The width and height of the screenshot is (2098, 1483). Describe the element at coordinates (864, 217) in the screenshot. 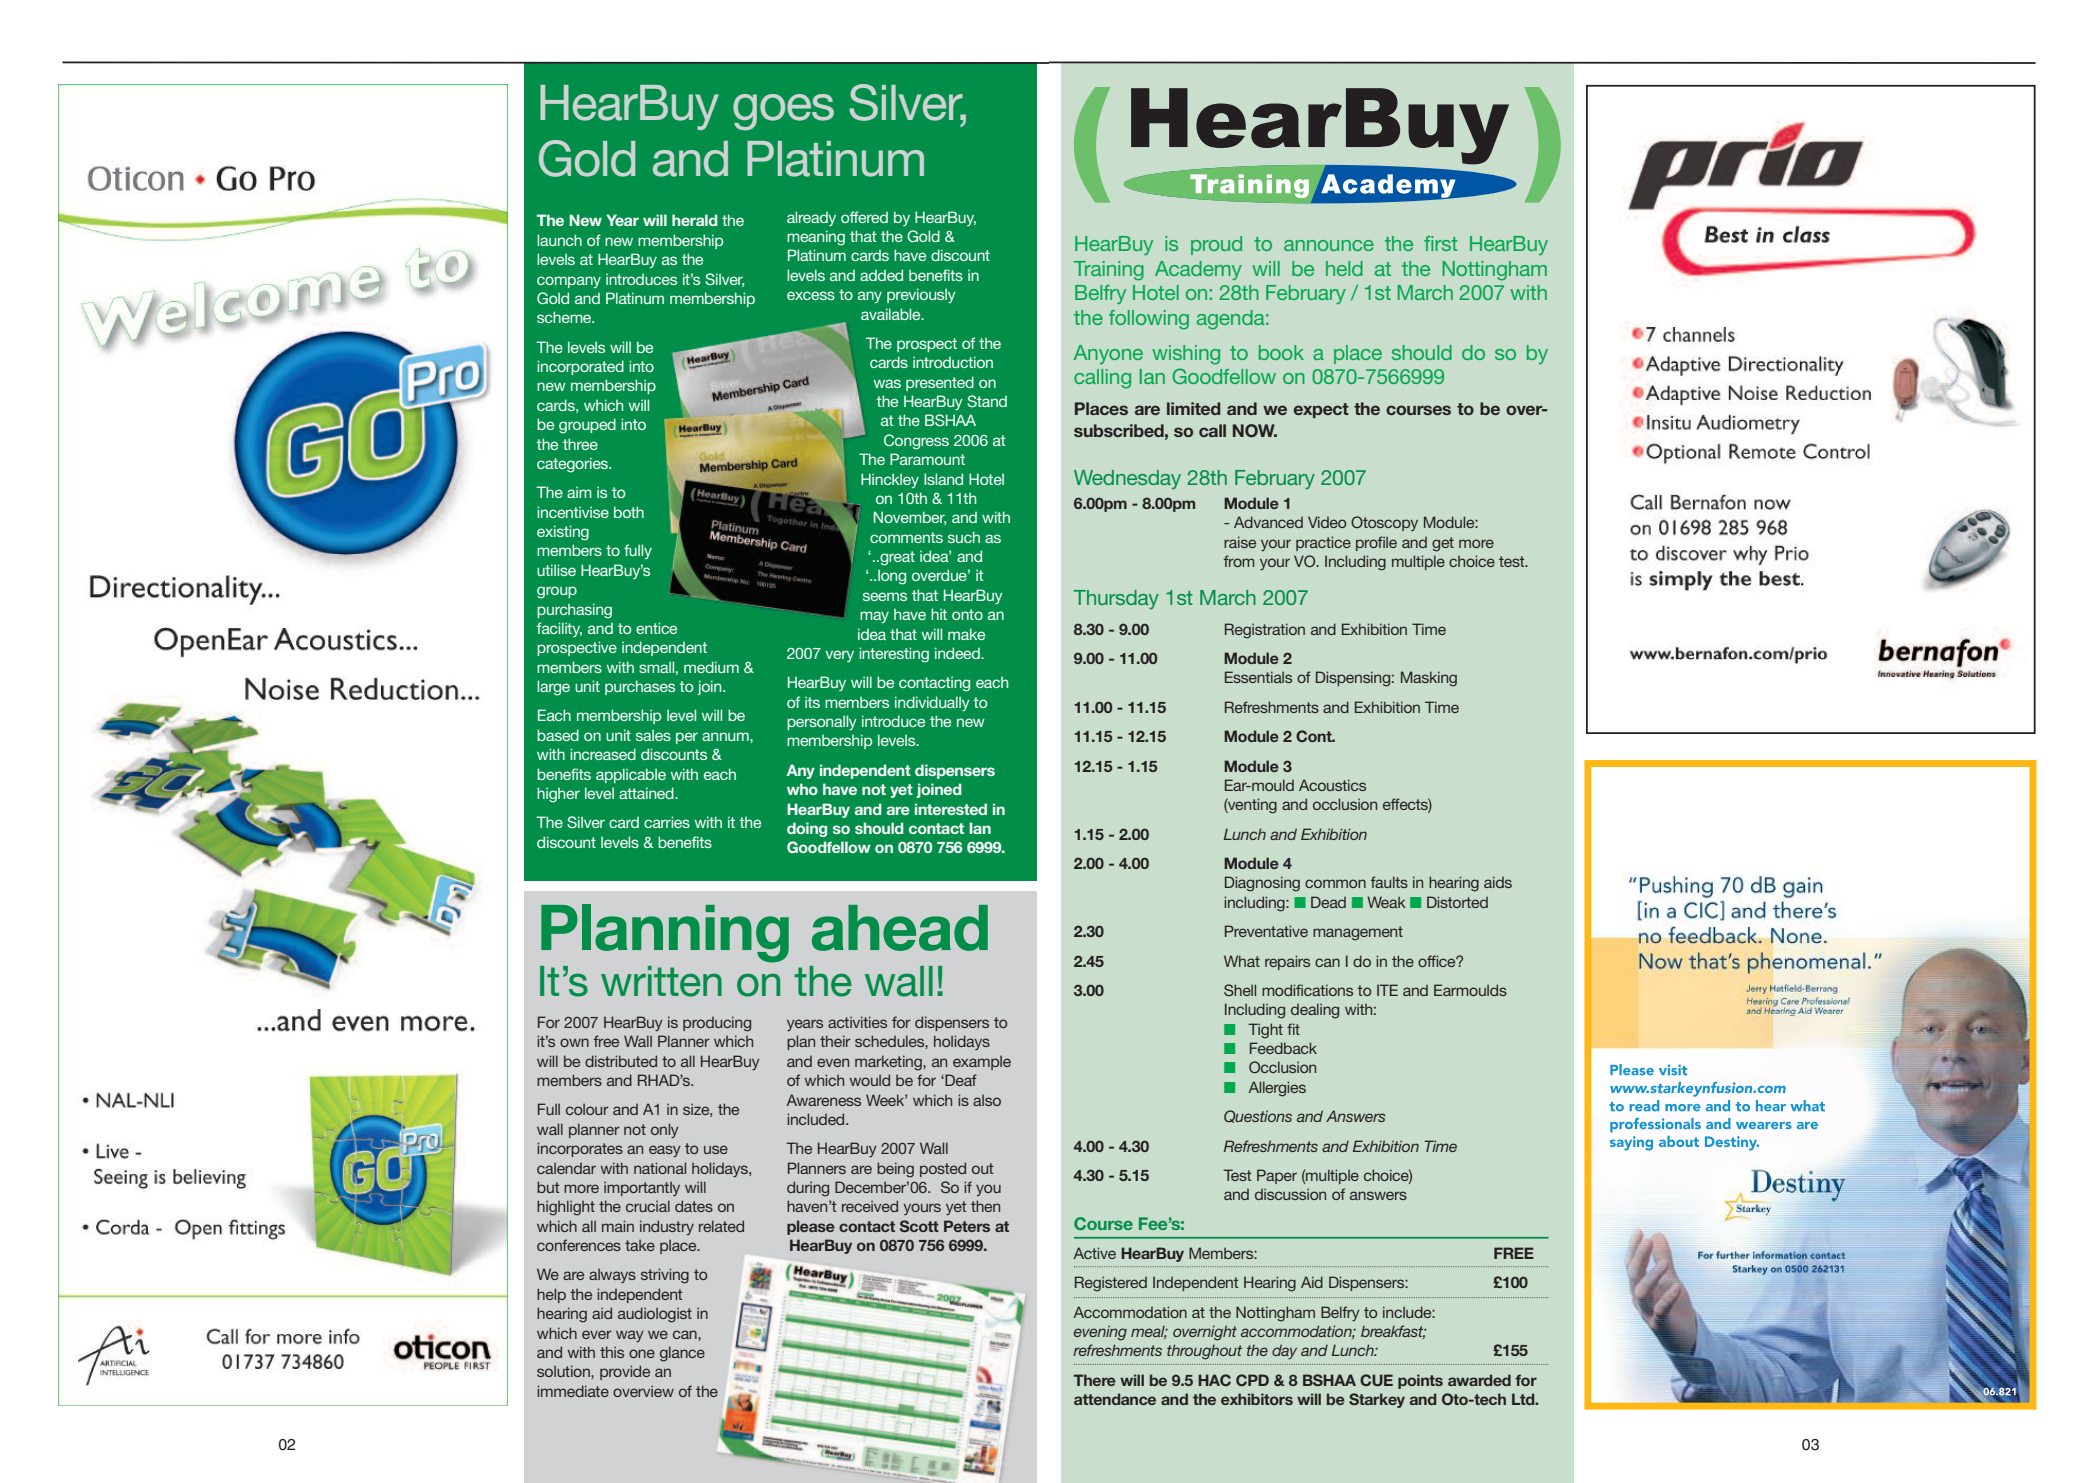

I see `offered` at that location.
